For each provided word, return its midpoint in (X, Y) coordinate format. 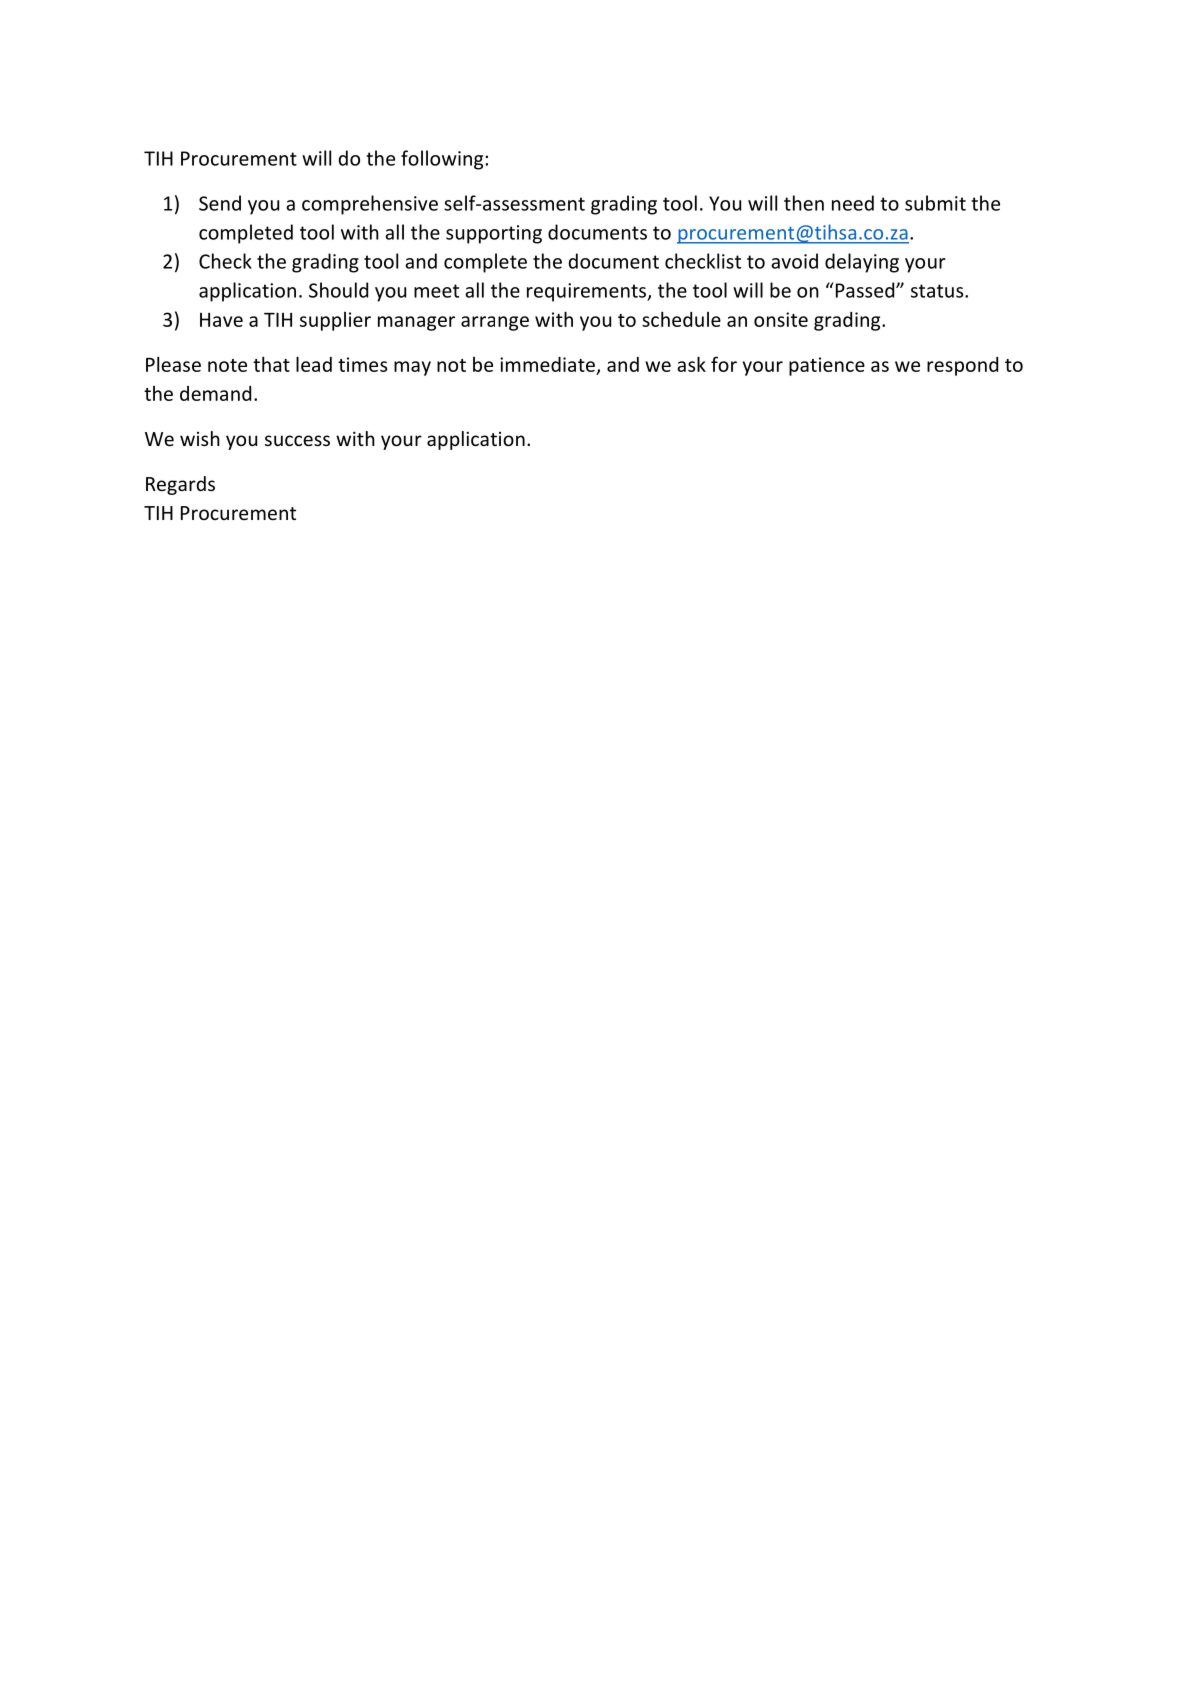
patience (827, 366)
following (443, 160)
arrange (495, 323)
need (853, 203)
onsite (781, 319)
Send (220, 203)
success (297, 440)
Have (221, 320)
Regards (180, 485)
